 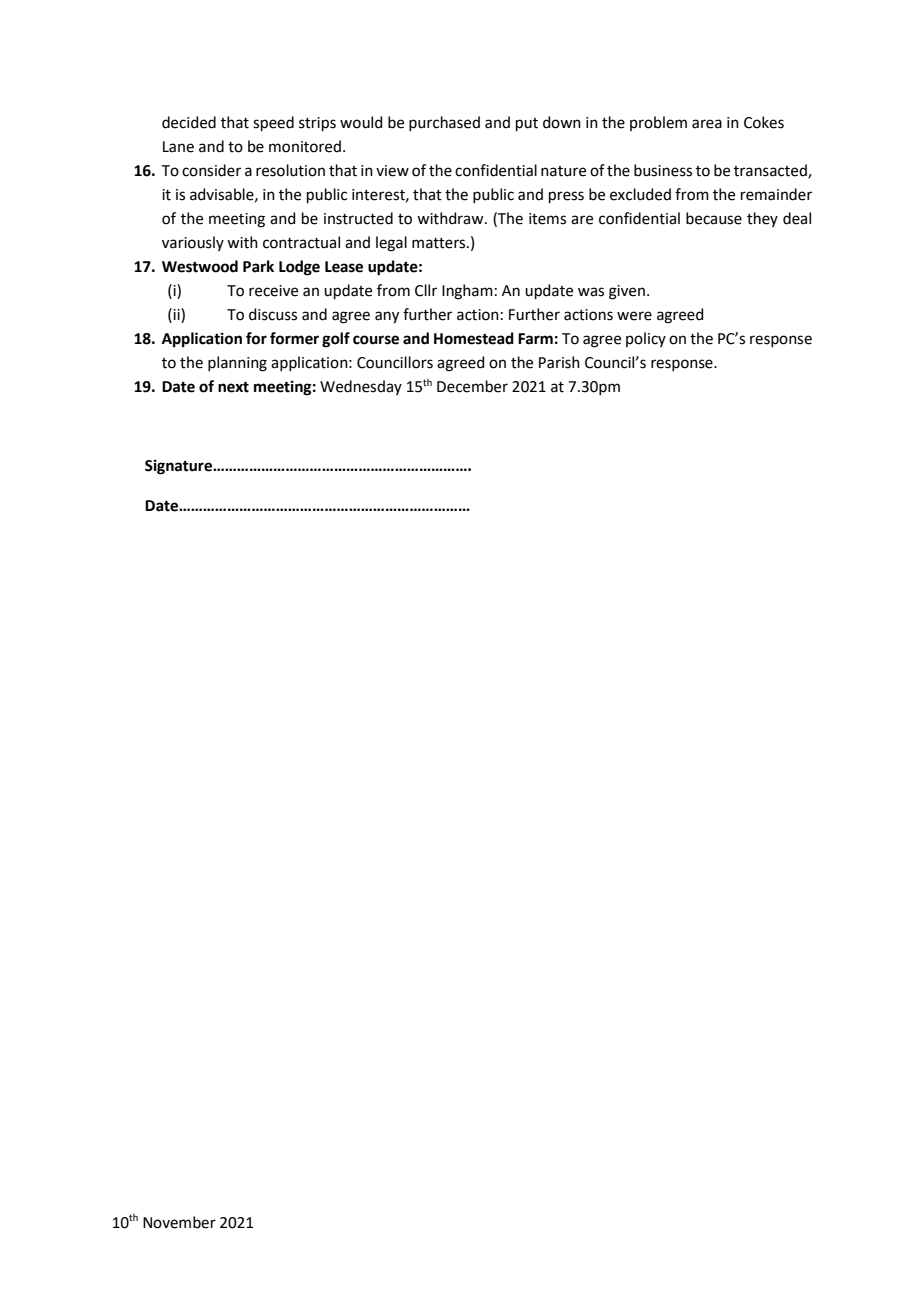 I want to click on put, so click(x=527, y=124).
